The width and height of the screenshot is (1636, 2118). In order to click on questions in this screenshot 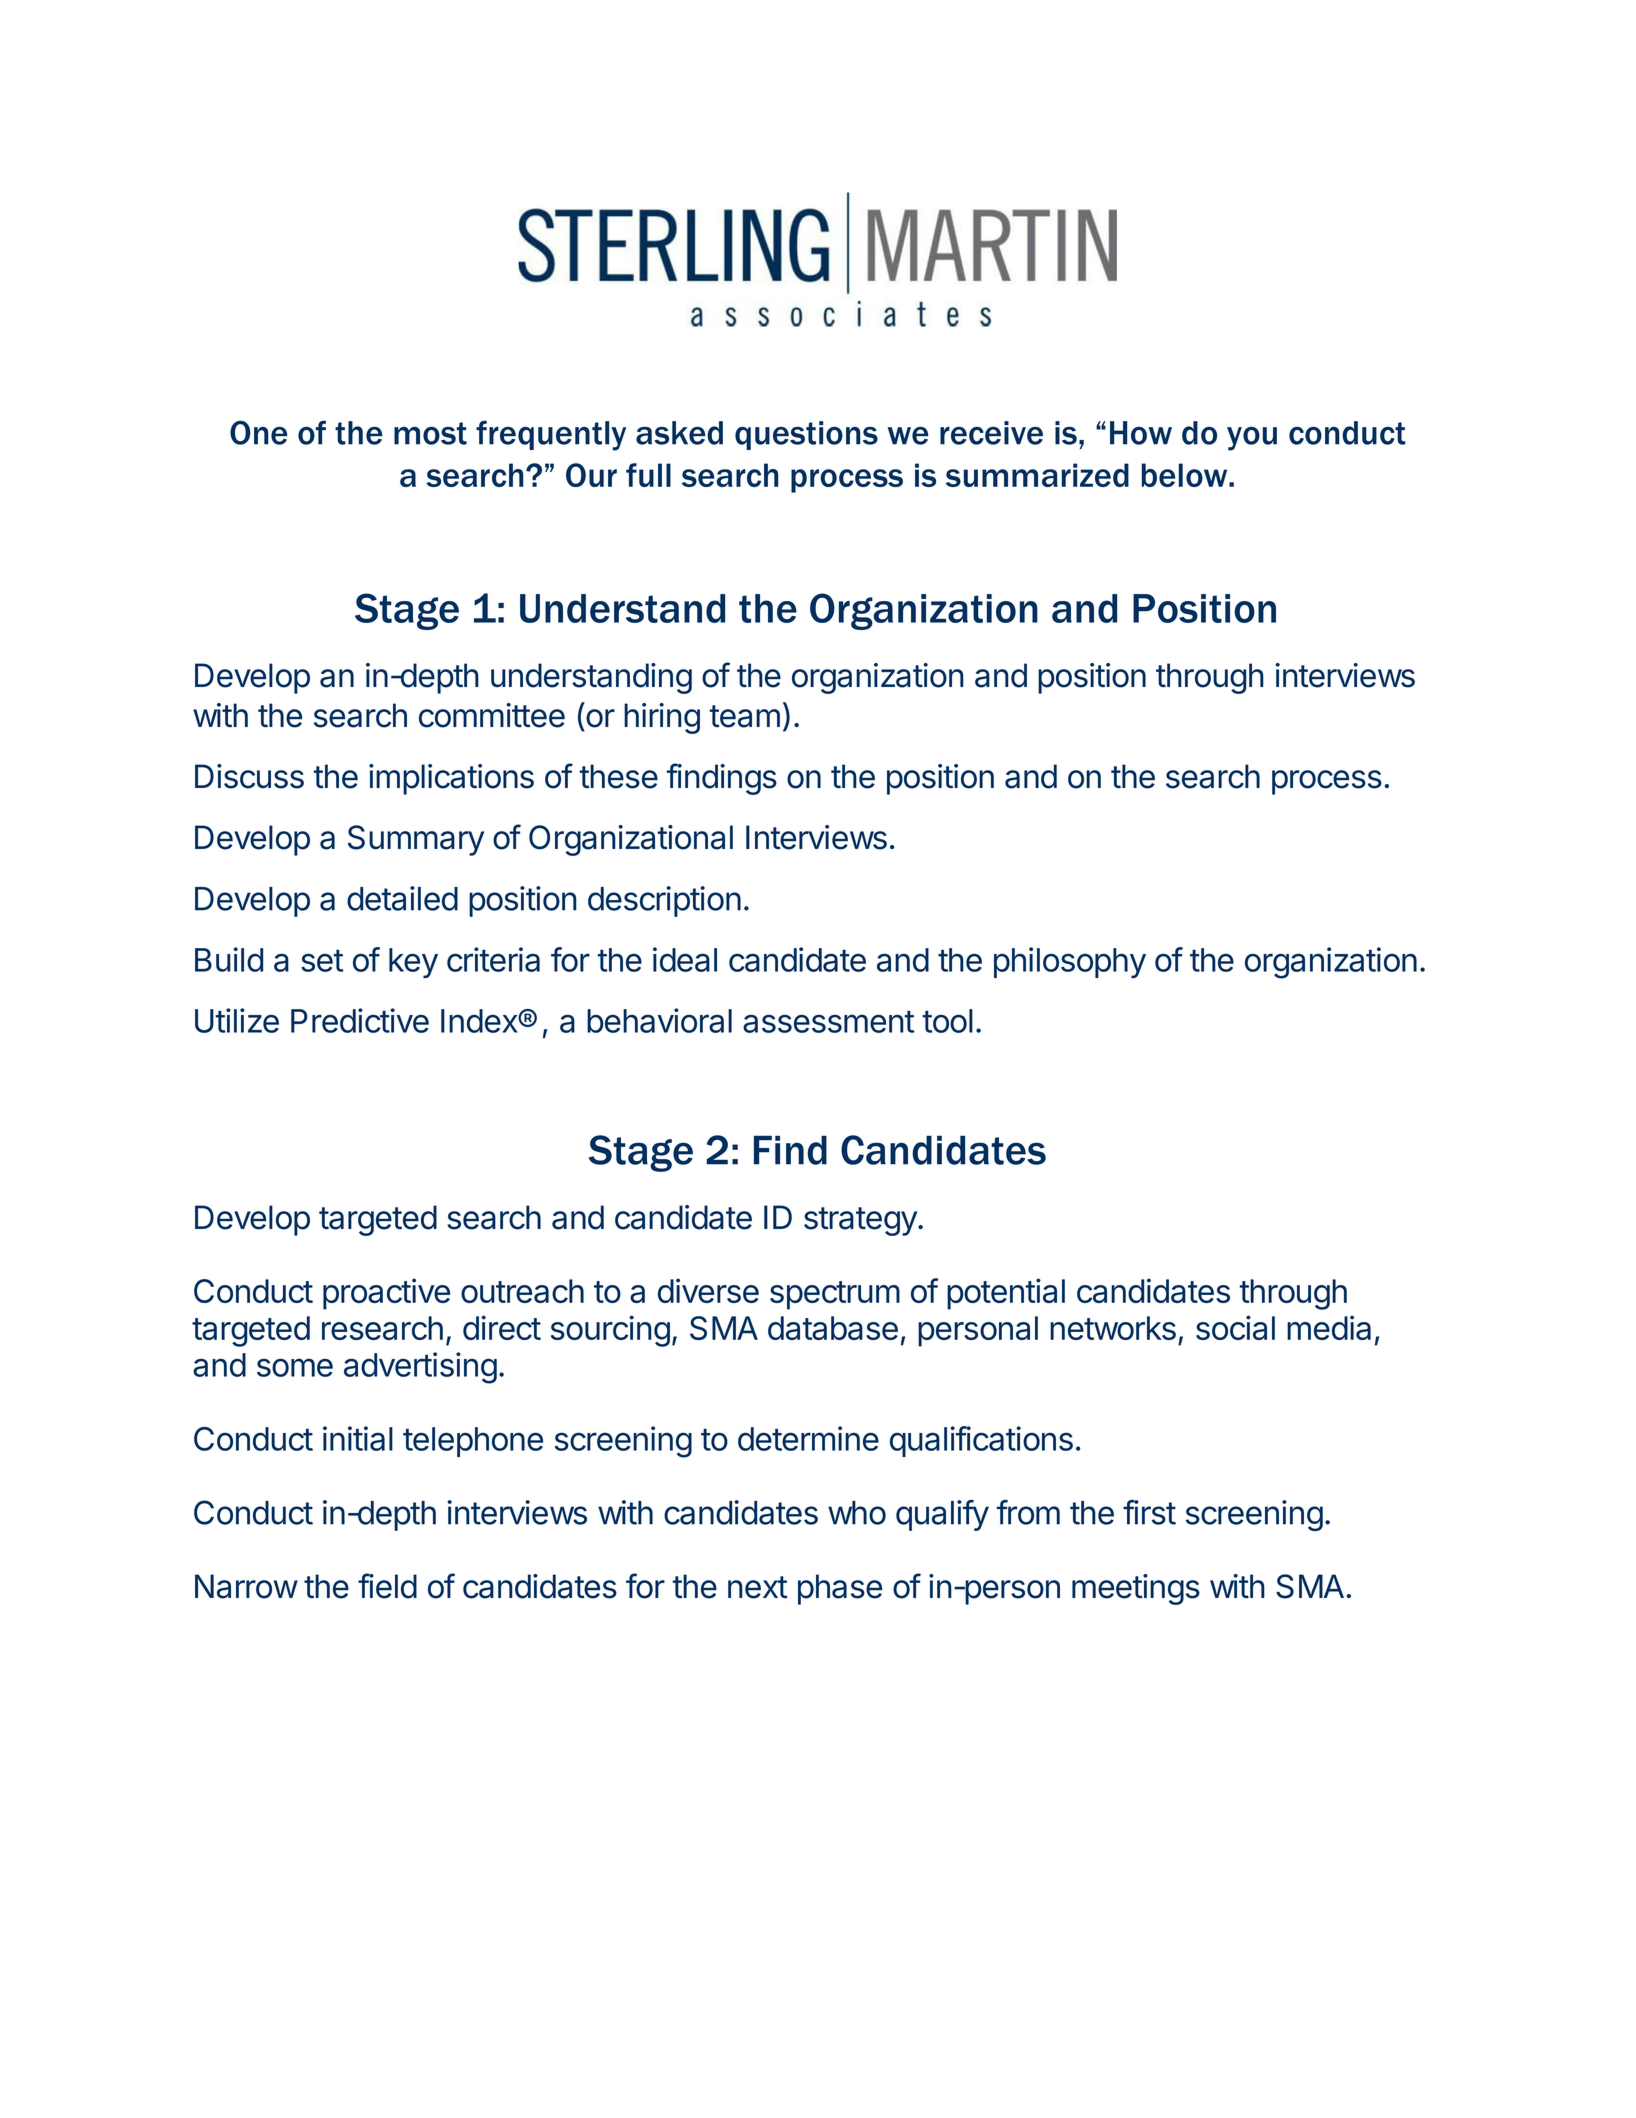, I will do `click(806, 435)`.
